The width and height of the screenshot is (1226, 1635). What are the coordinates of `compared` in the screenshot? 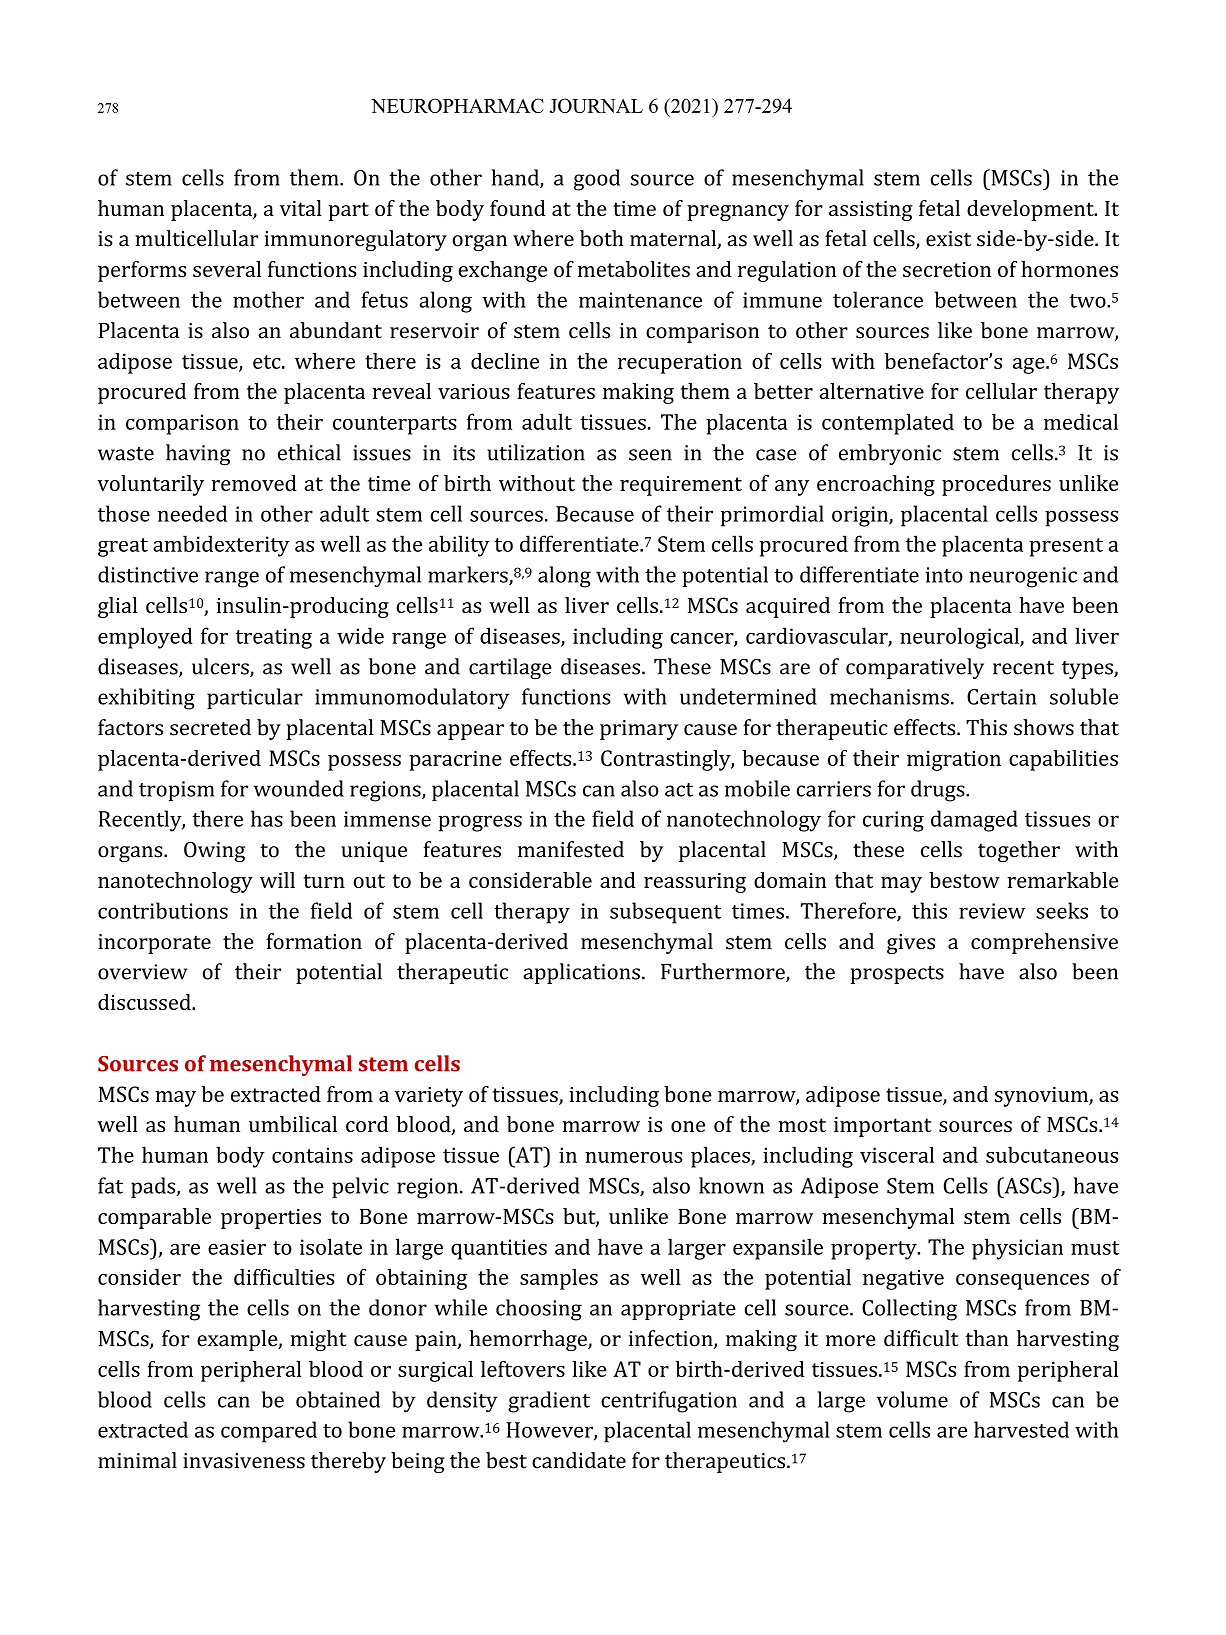 It's located at (269, 1432).
